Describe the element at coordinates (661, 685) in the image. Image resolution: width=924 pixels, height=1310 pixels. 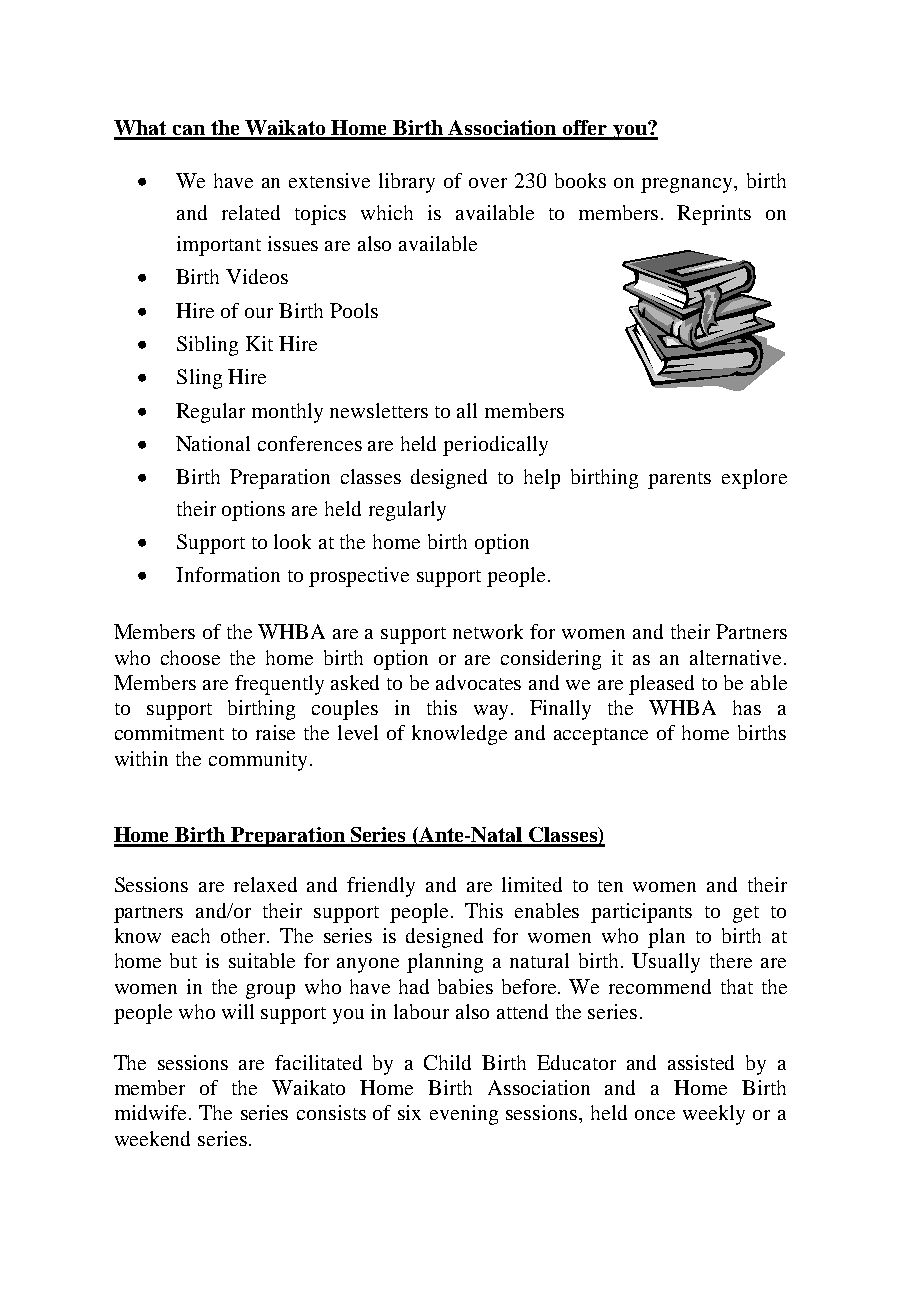
I see `pleased` at that location.
